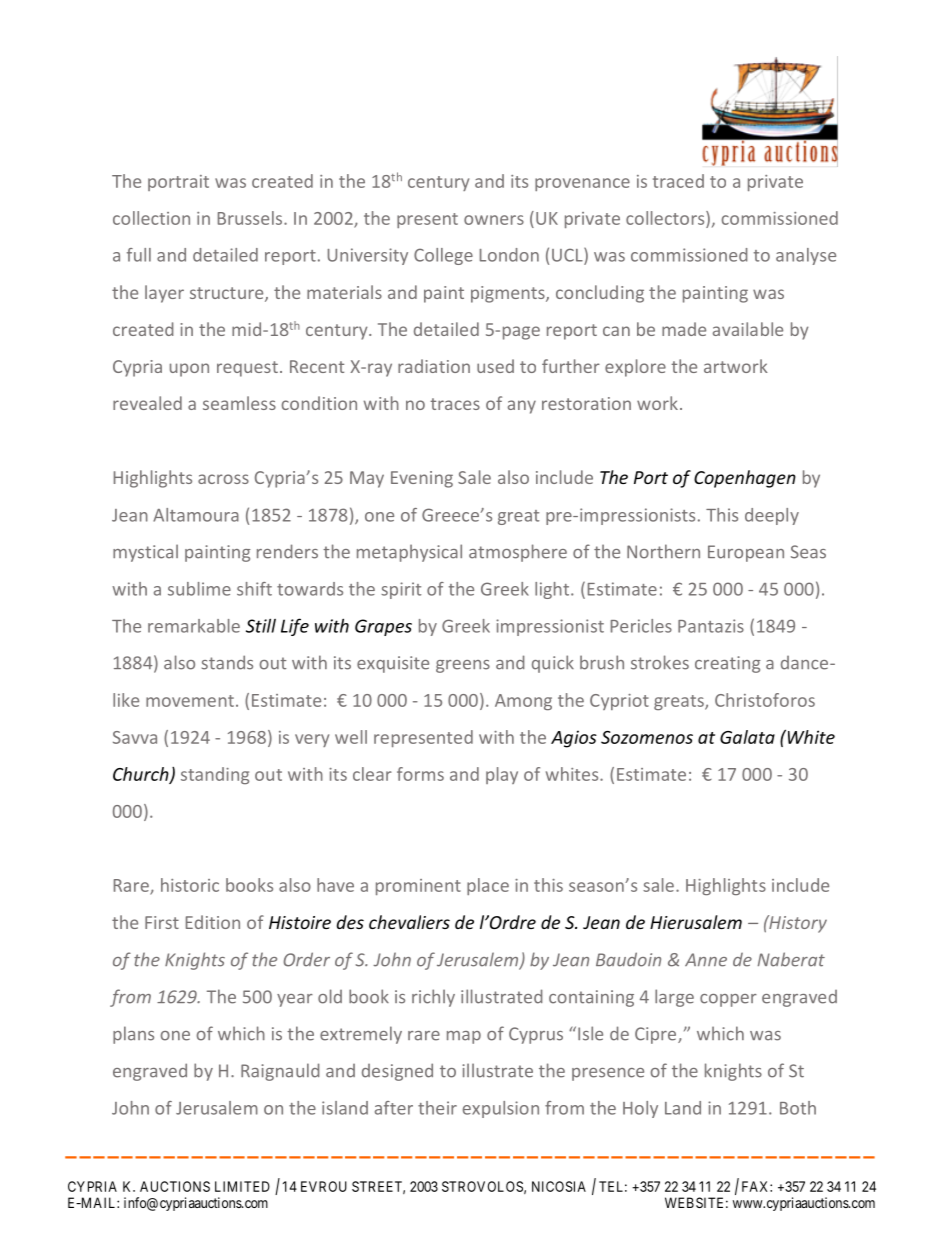 Image resolution: width=952 pixels, height=1233 pixels. Describe the element at coordinates (666, 218) in the page. I see `collectors` at that location.
